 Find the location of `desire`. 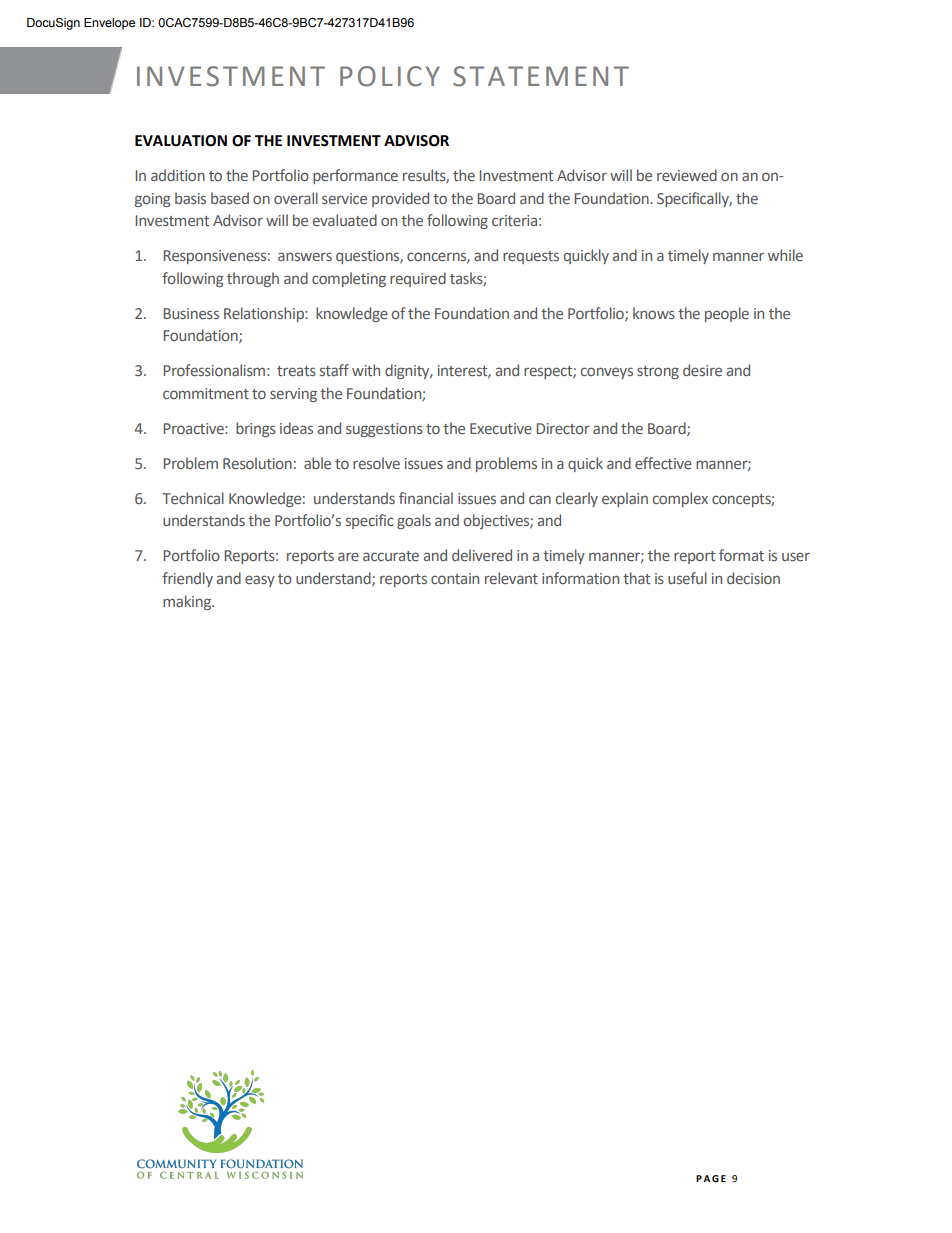

desire is located at coordinates (702, 370).
